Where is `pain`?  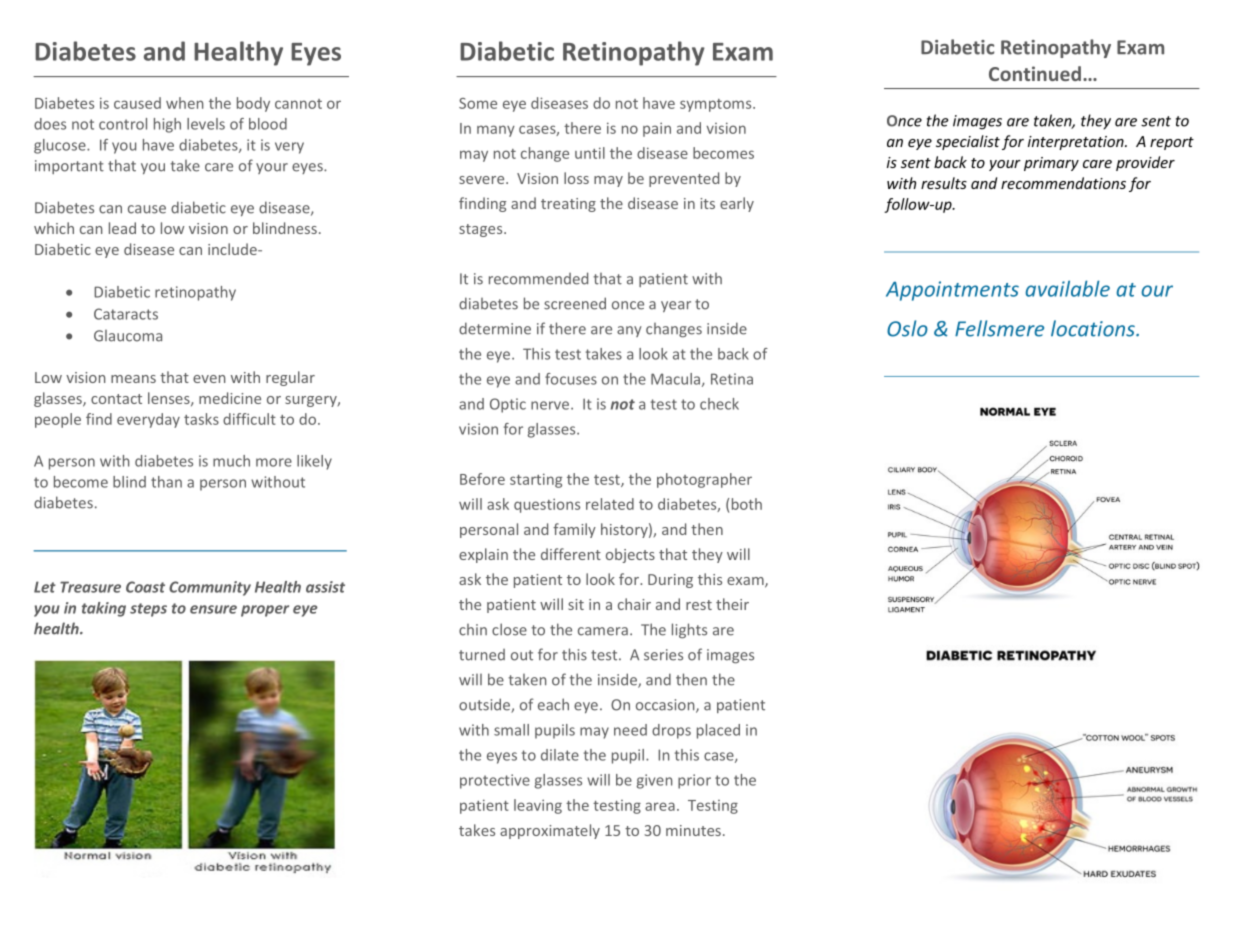
pain is located at coordinates (657, 129).
